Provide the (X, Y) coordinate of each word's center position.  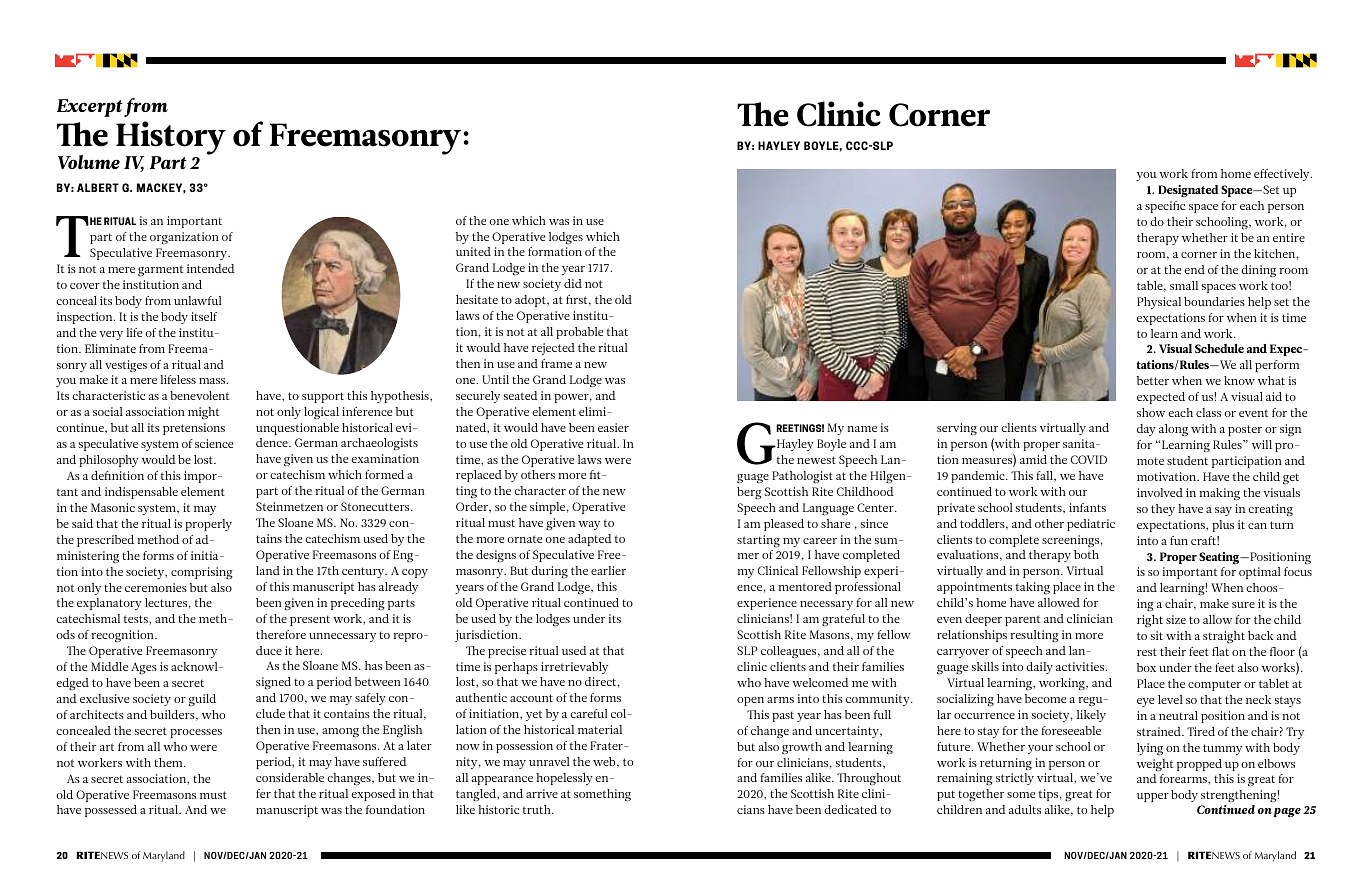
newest (816, 460)
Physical (1159, 303)
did (573, 283)
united (473, 251)
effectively (1283, 175)
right (1150, 621)
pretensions (194, 429)
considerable (290, 777)
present (310, 620)
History (171, 139)
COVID (1089, 459)
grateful (843, 620)
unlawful (198, 300)
